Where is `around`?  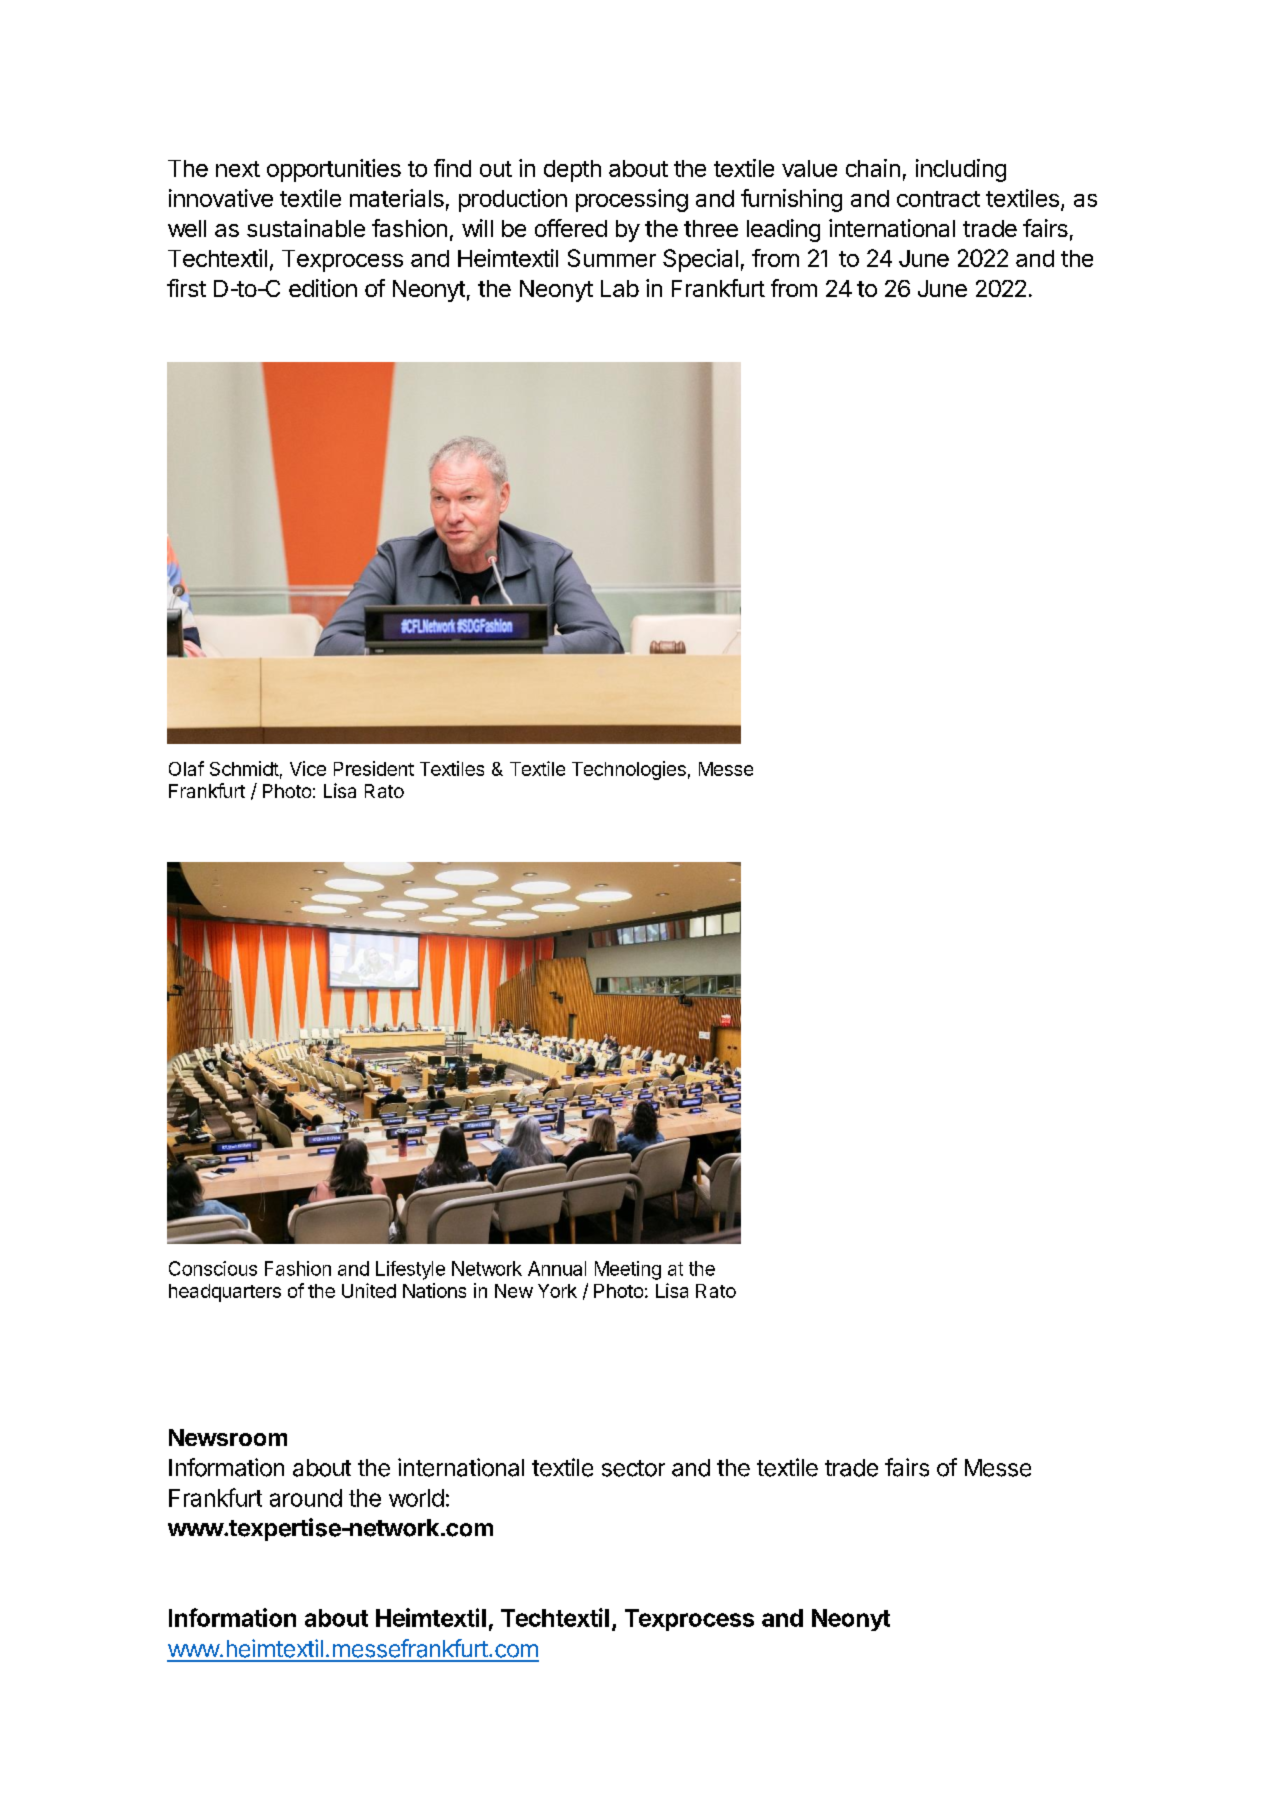
around is located at coordinates (306, 1498).
